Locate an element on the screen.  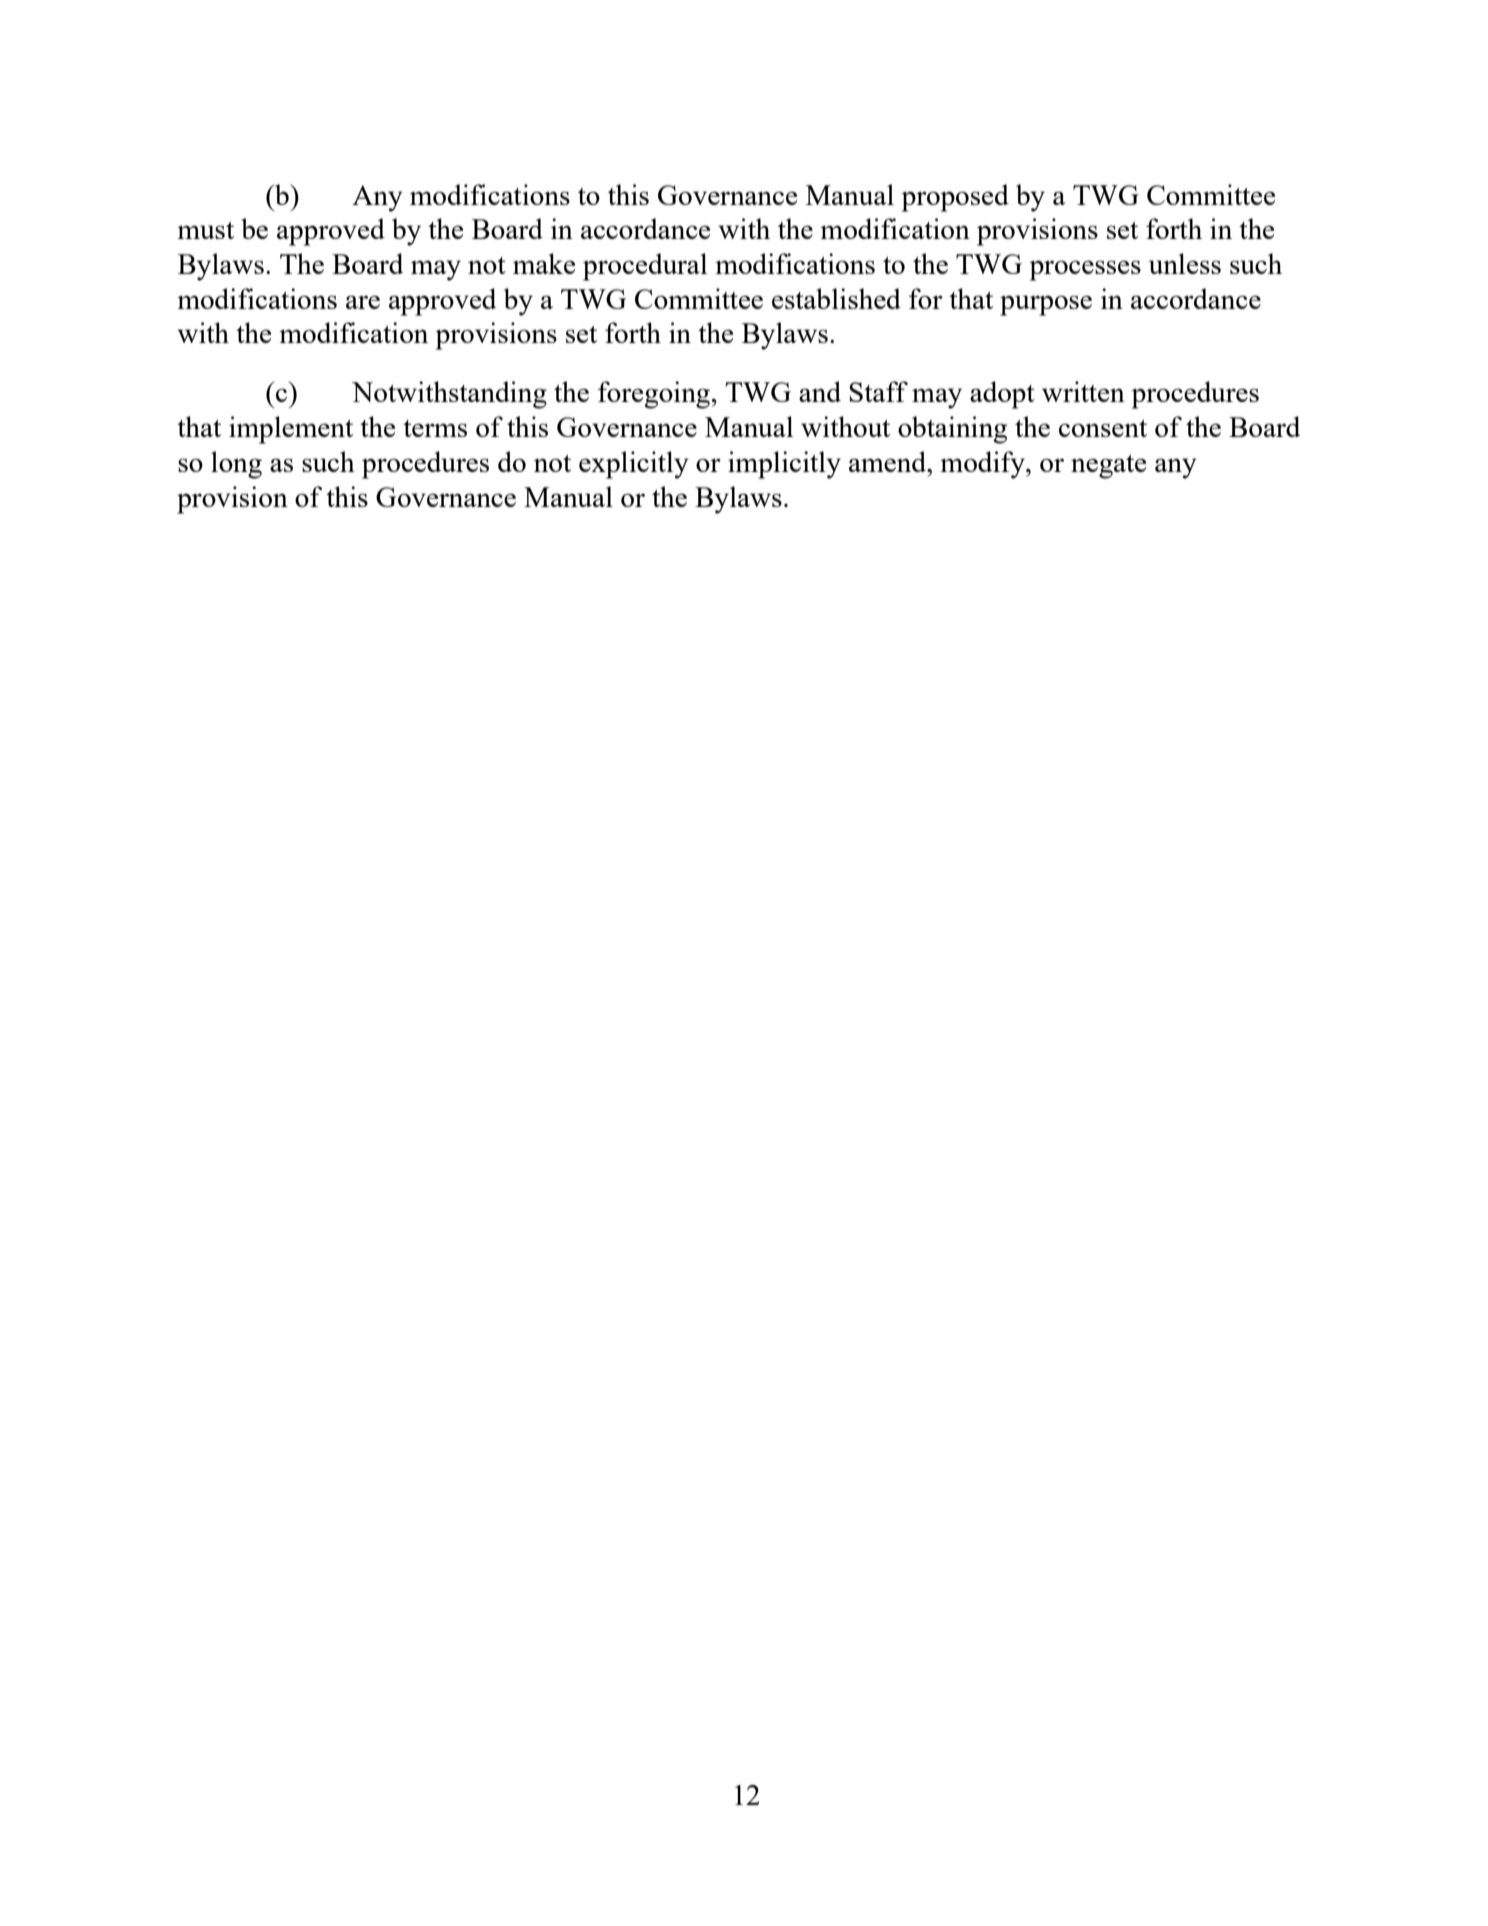
established is located at coordinates (836, 298).
